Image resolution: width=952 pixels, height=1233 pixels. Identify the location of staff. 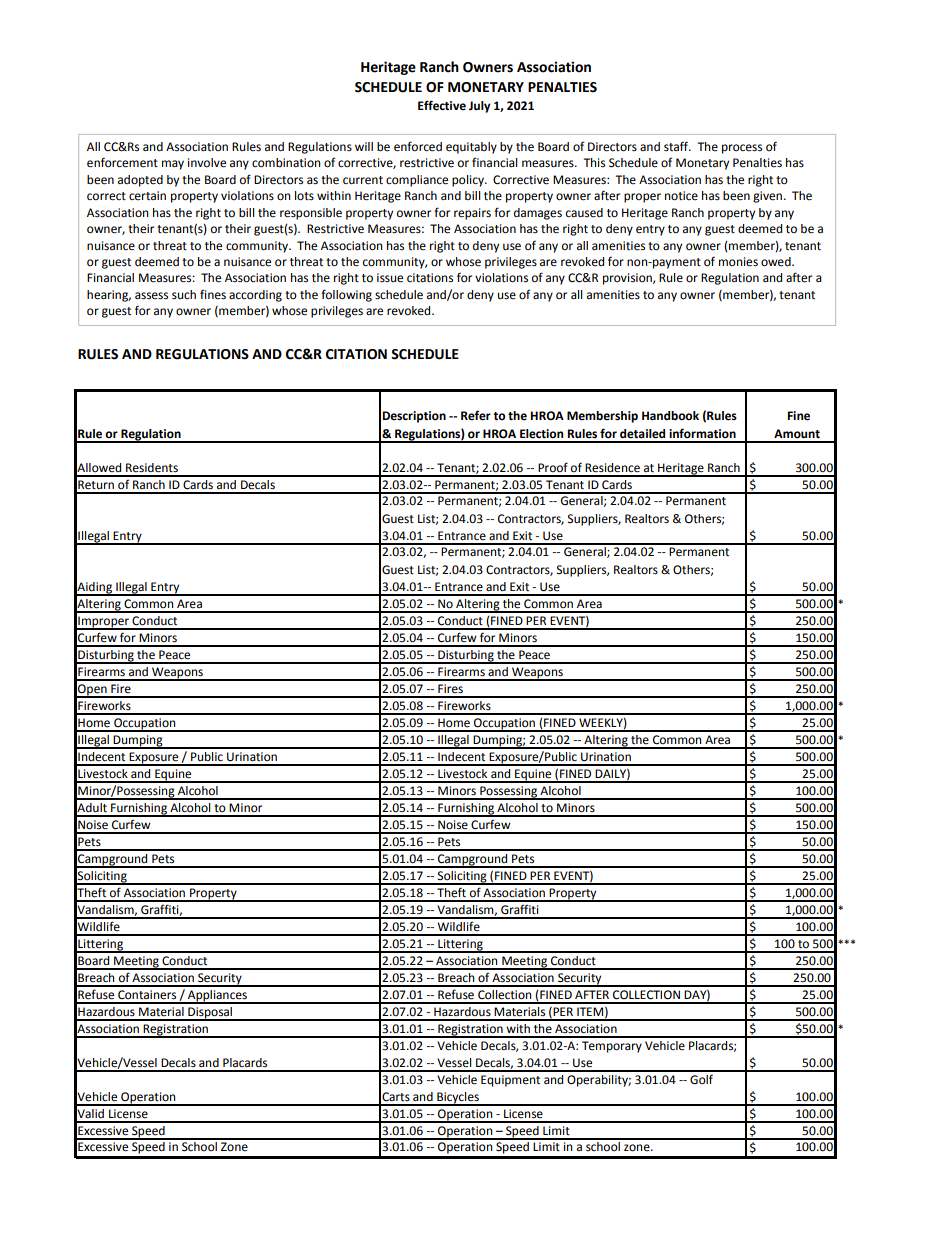
(677, 146).
